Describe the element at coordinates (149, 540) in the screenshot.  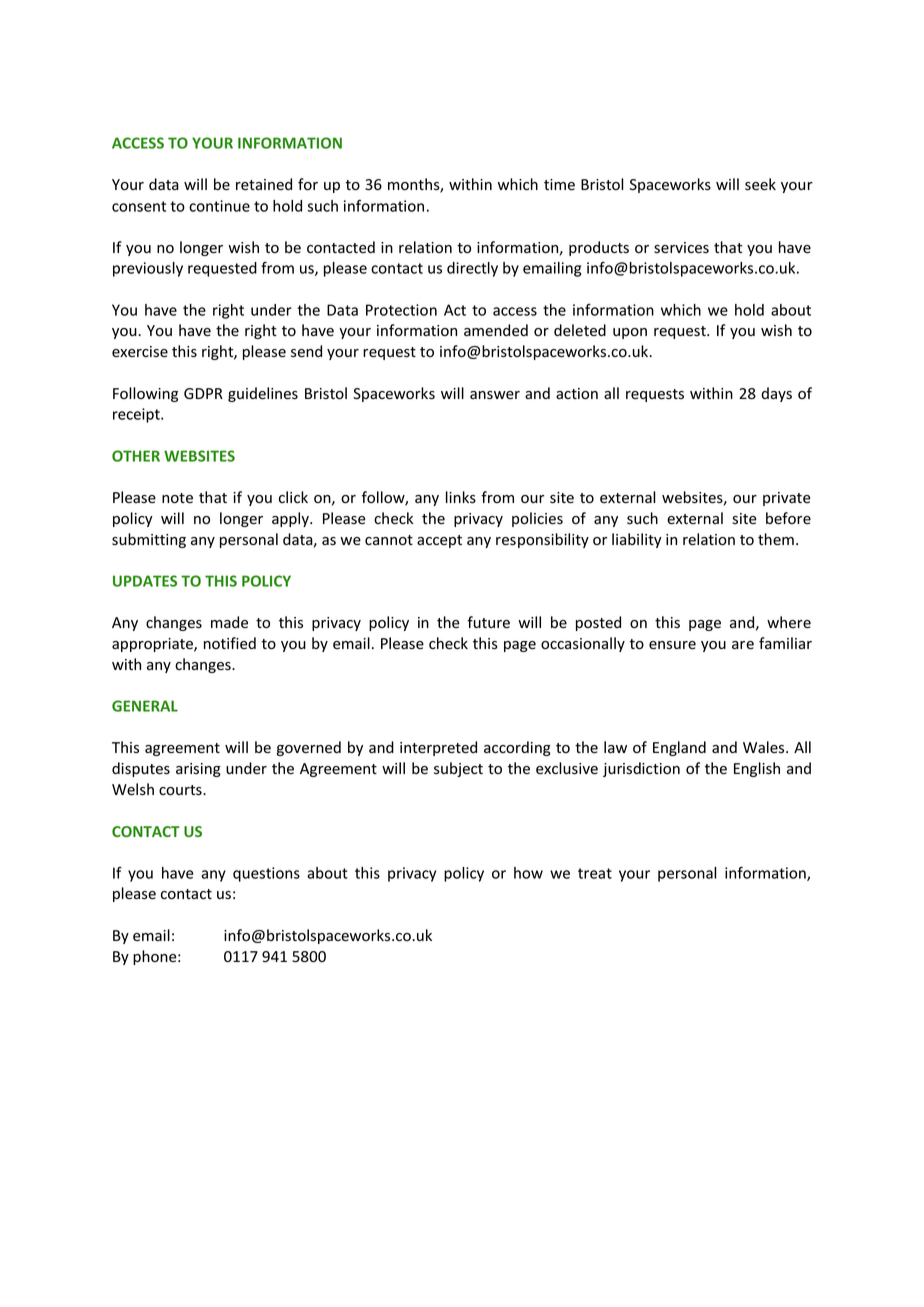
I see `submitting` at that location.
